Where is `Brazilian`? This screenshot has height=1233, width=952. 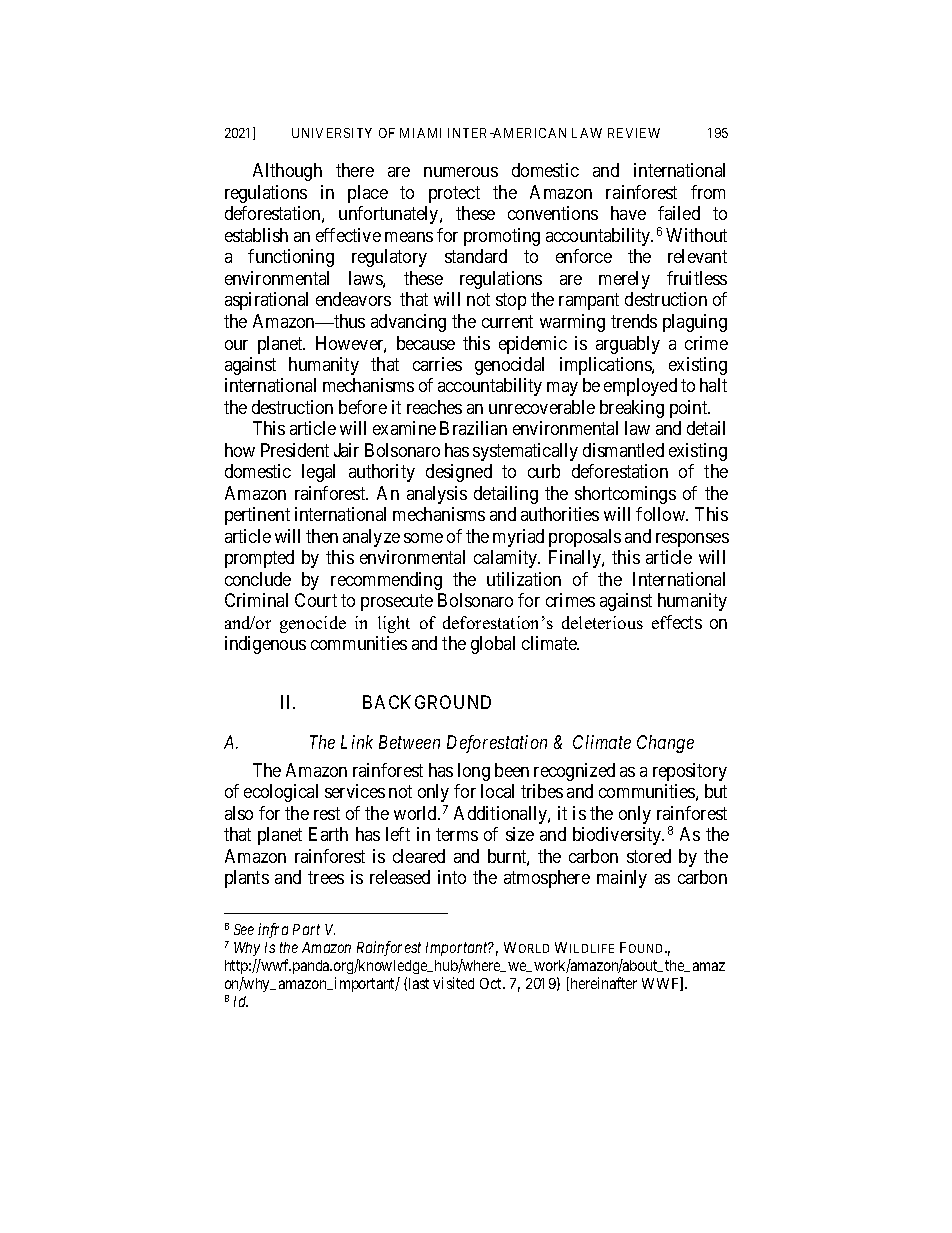
Brazilian is located at coordinates (473, 428).
